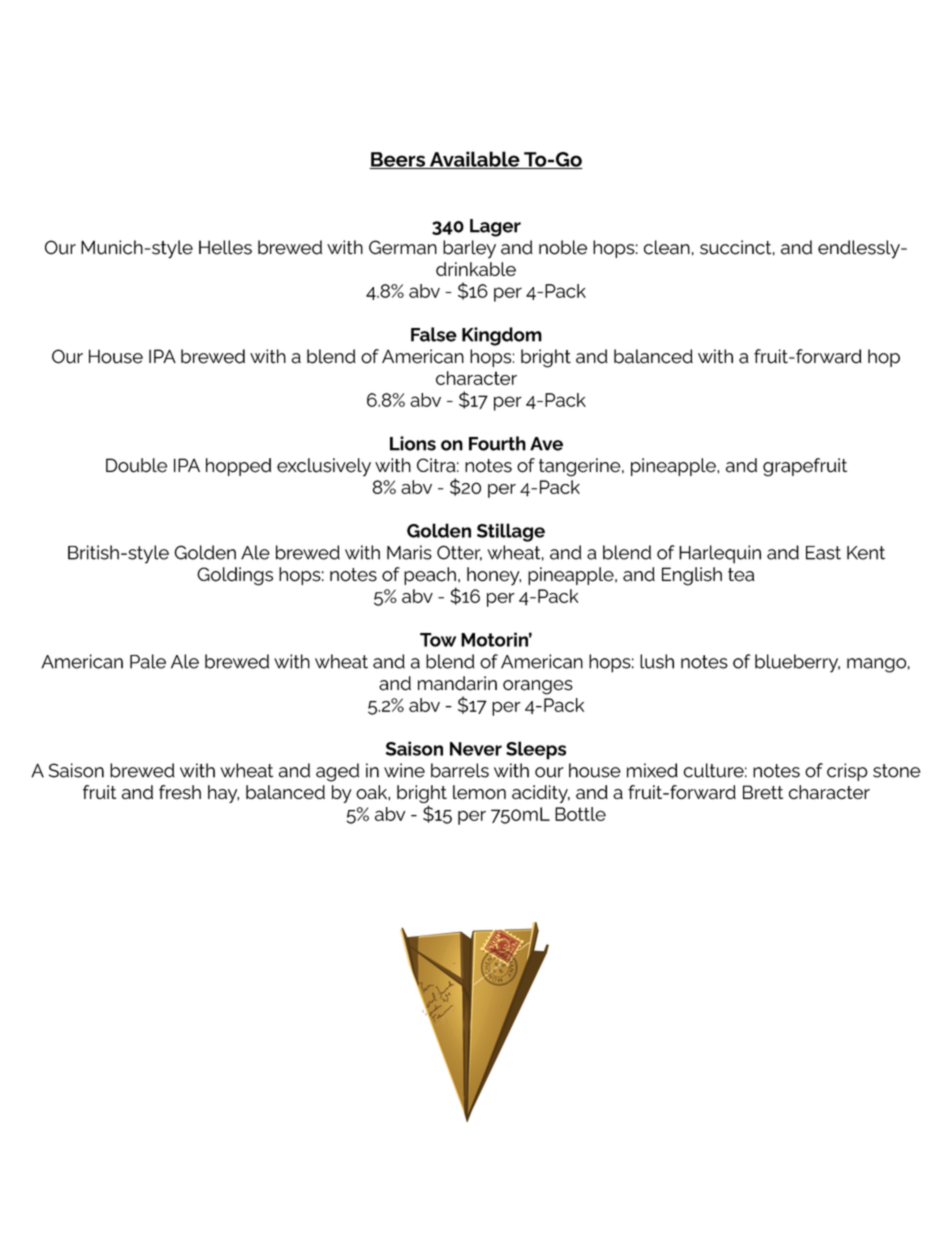  Describe the element at coordinates (763, 792) in the page. I see `Brett` at that location.
